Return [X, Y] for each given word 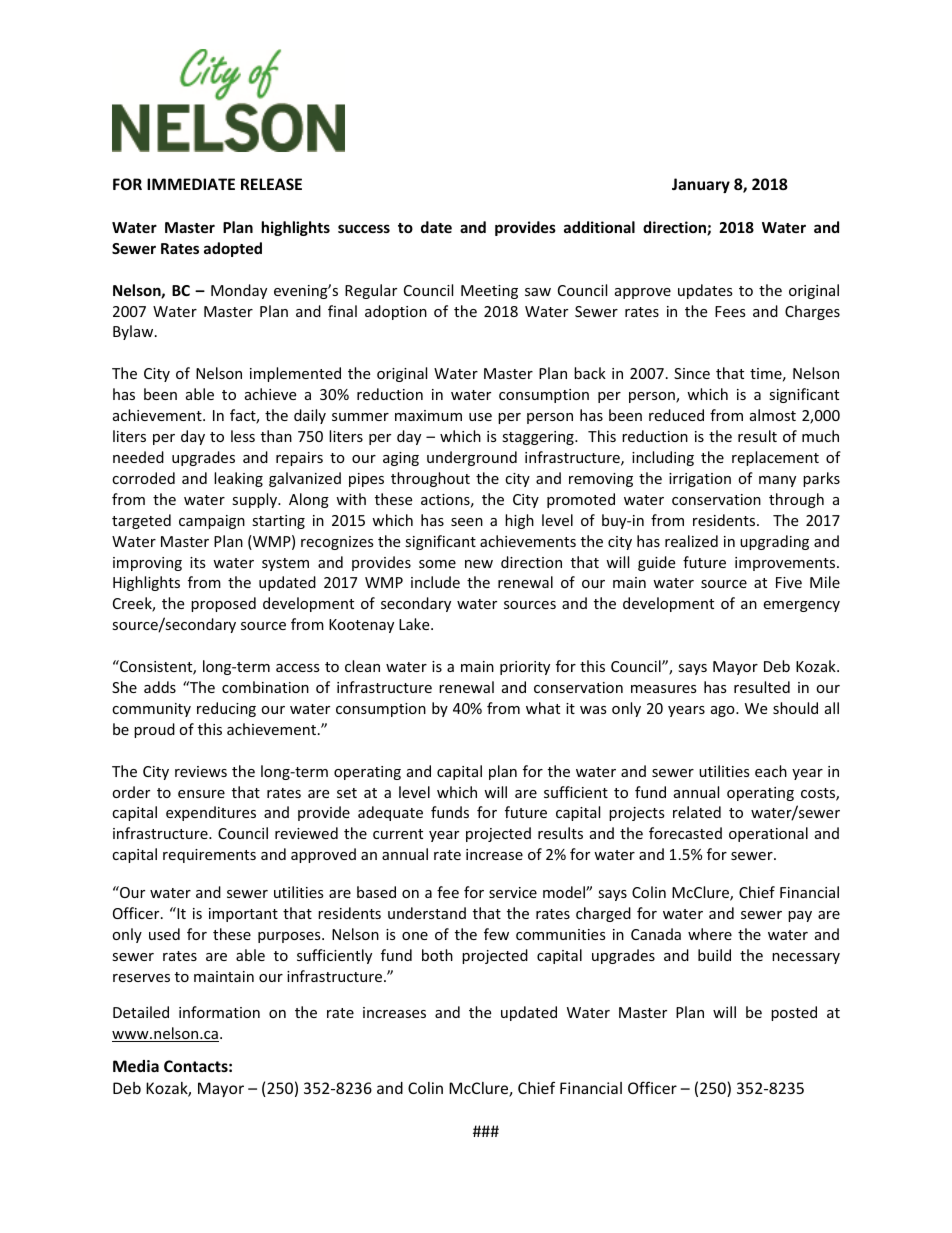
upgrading [774, 542]
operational [768, 834]
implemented [295, 374]
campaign [212, 522]
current [398, 834]
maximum [428, 415]
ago [724, 711]
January [701, 185]
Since [692, 373]
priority [525, 668]
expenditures [211, 813]
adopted [233, 249]
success [364, 228]
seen [467, 522]
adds [160, 687]
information [219, 1012]
